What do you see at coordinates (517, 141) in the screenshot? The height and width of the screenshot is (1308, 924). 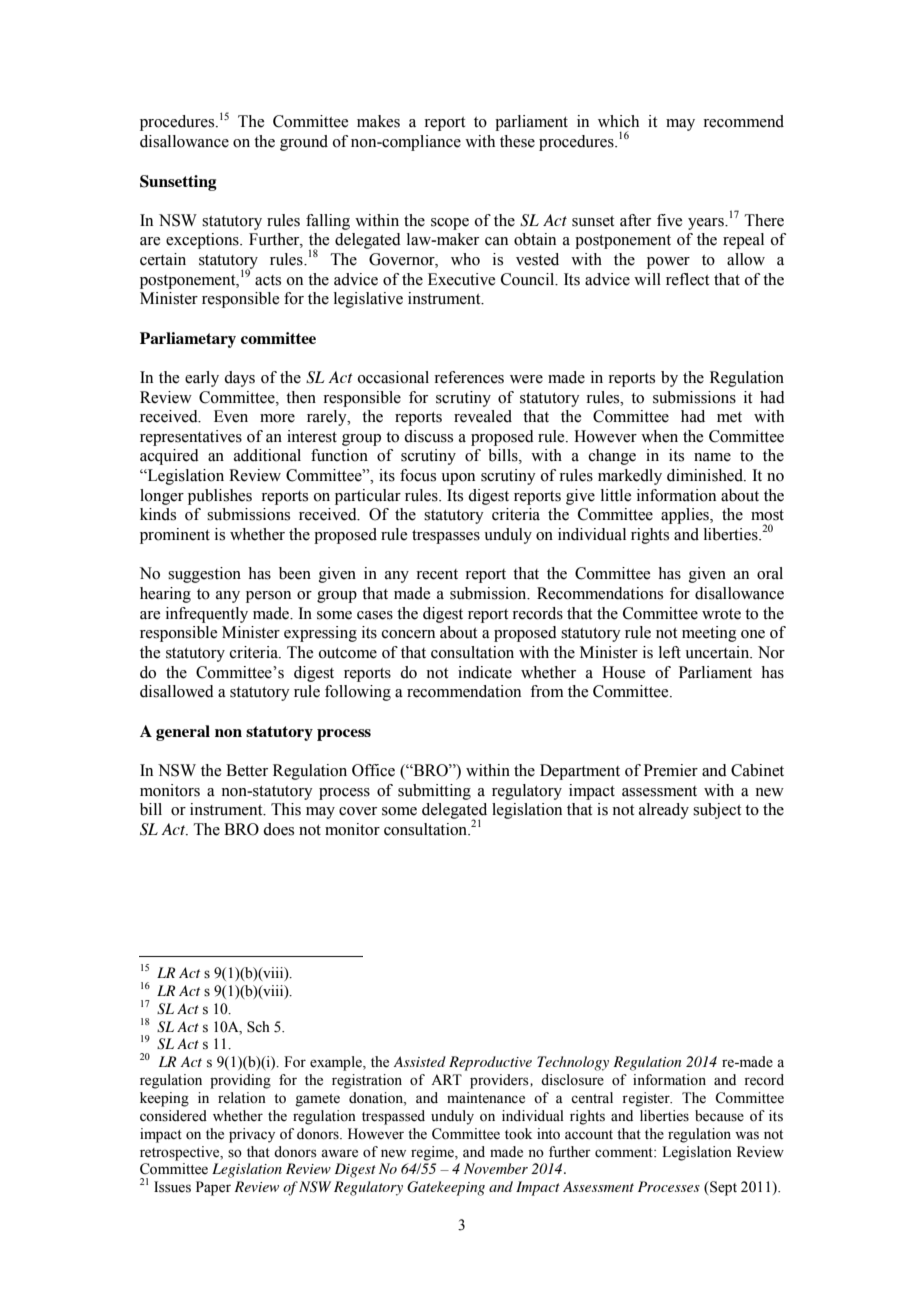 I see `these` at bounding box center [517, 141].
